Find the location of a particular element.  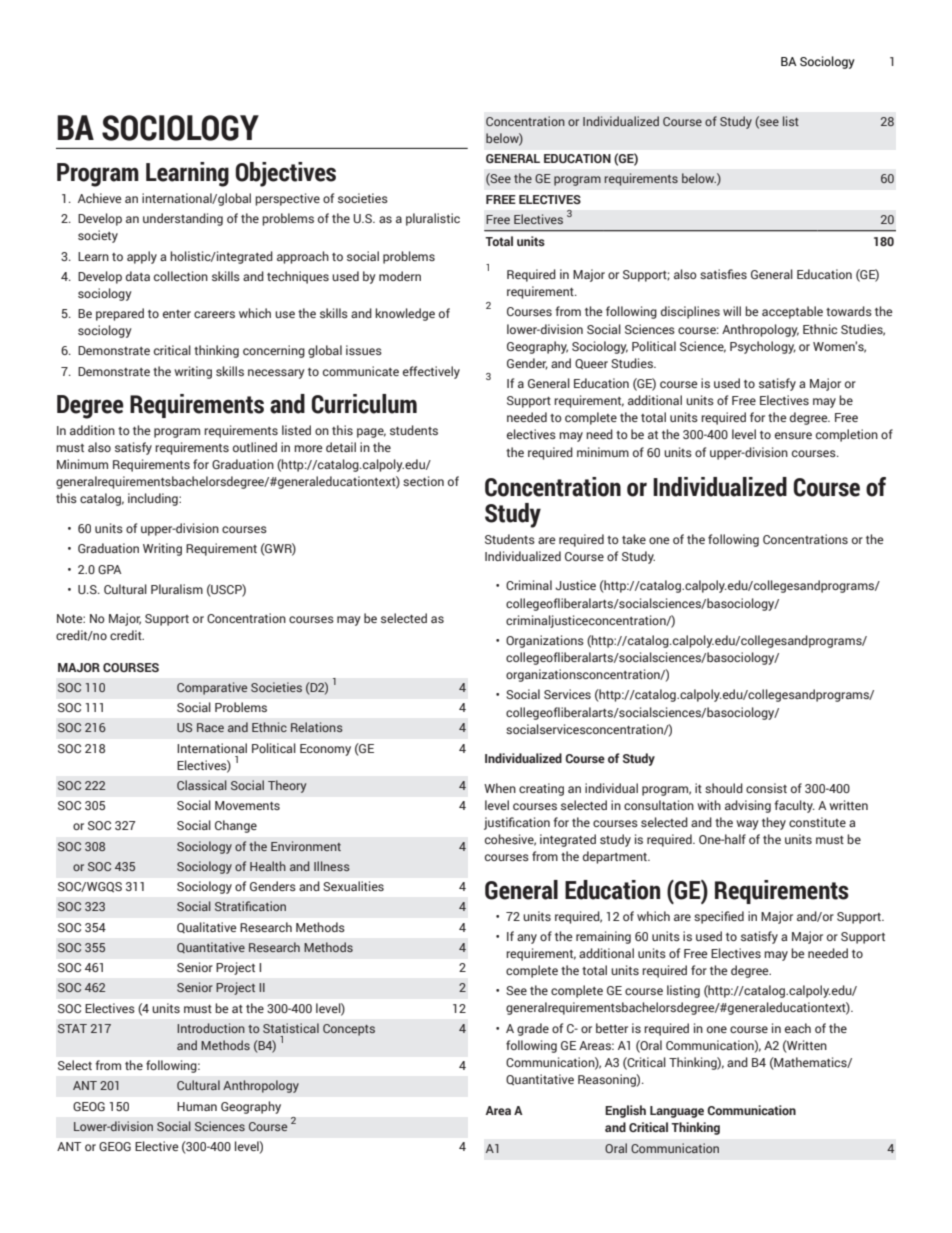

take is located at coordinates (634, 539).
